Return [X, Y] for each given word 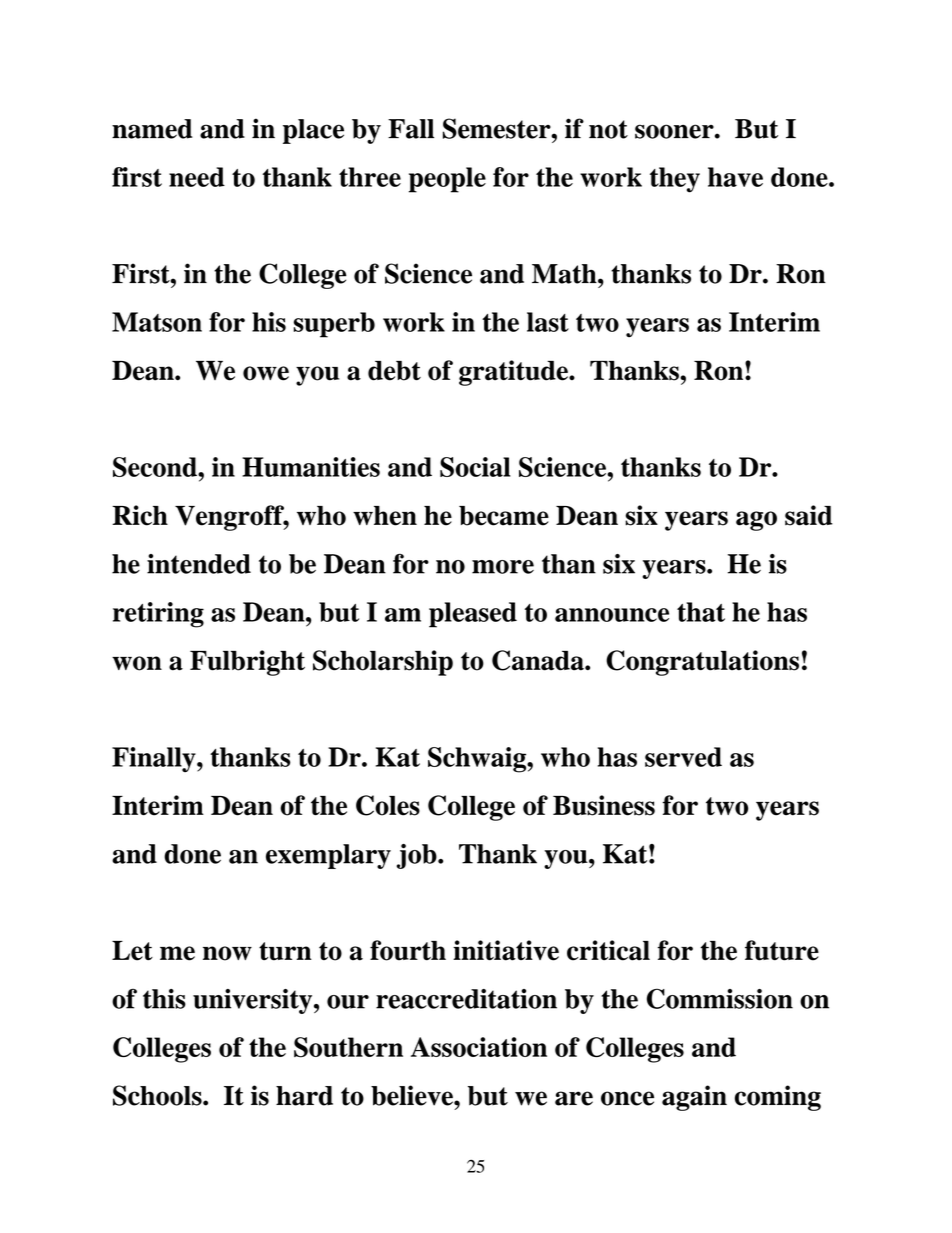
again [694, 1098]
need [197, 177]
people [447, 180]
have [735, 177]
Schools [158, 1095]
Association [479, 1047]
